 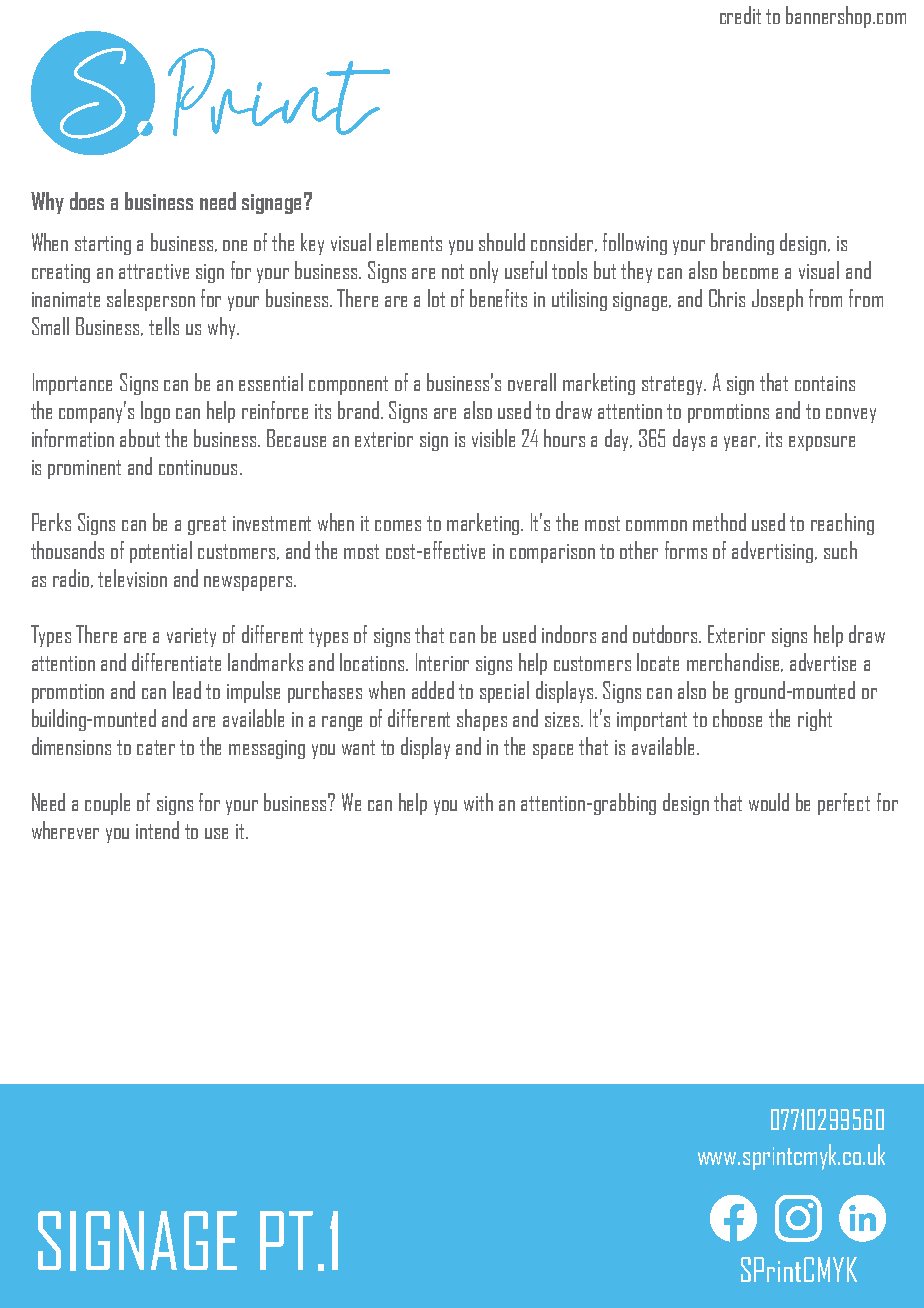 What do you see at coordinates (103, 245) in the screenshot?
I see `starting` at bounding box center [103, 245].
